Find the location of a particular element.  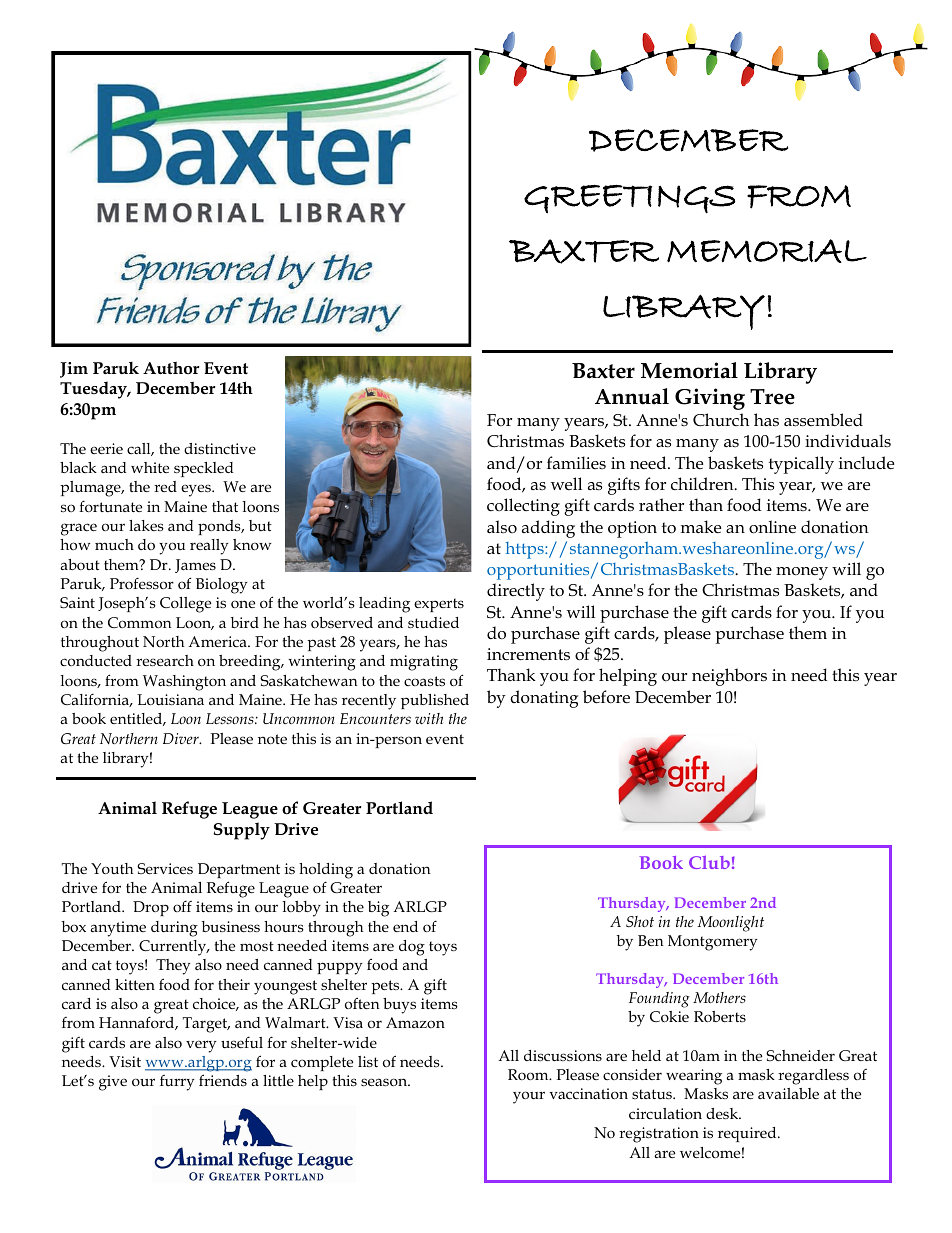

Church is located at coordinates (721, 419).
